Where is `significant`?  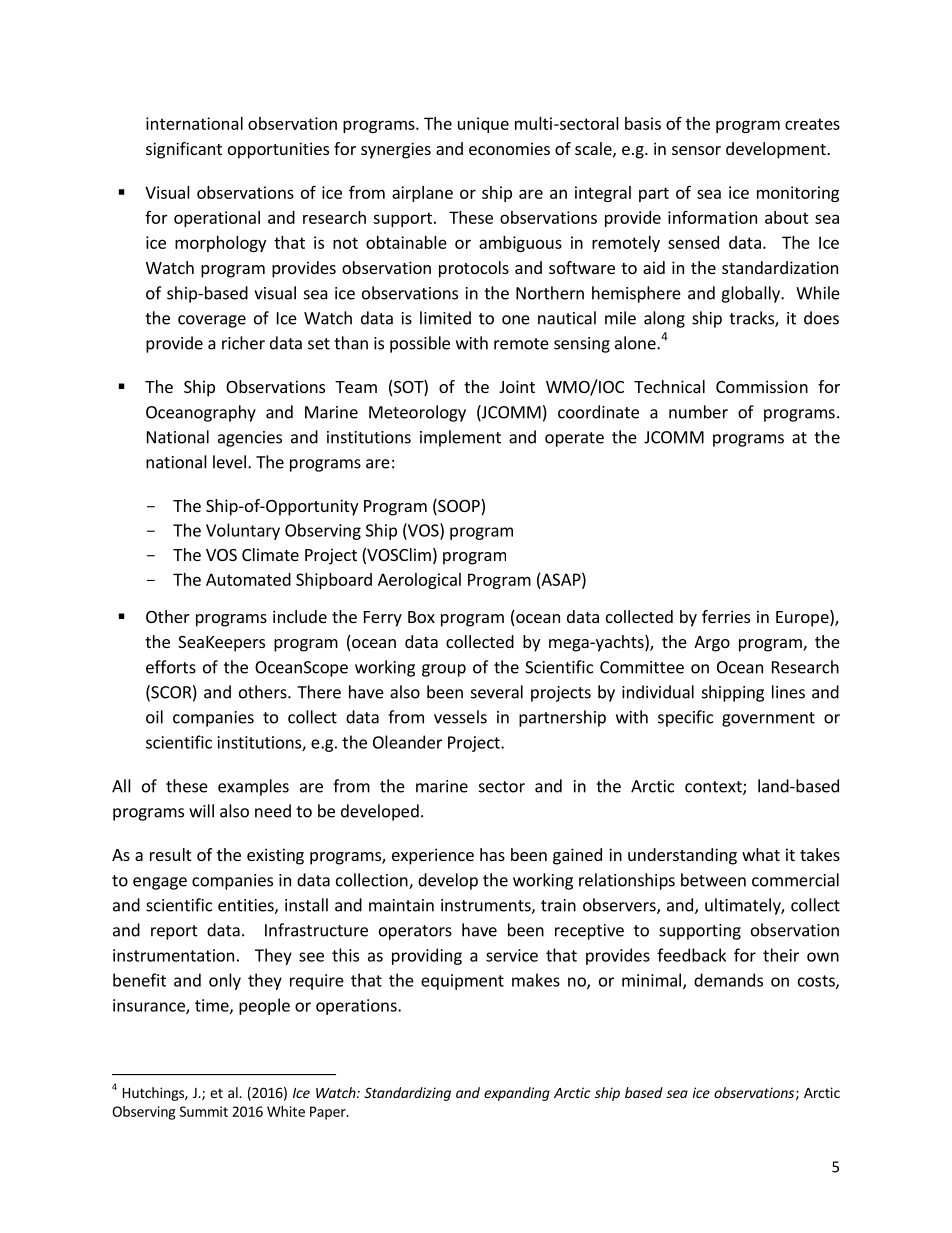
significant is located at coordinates (184, 150).
